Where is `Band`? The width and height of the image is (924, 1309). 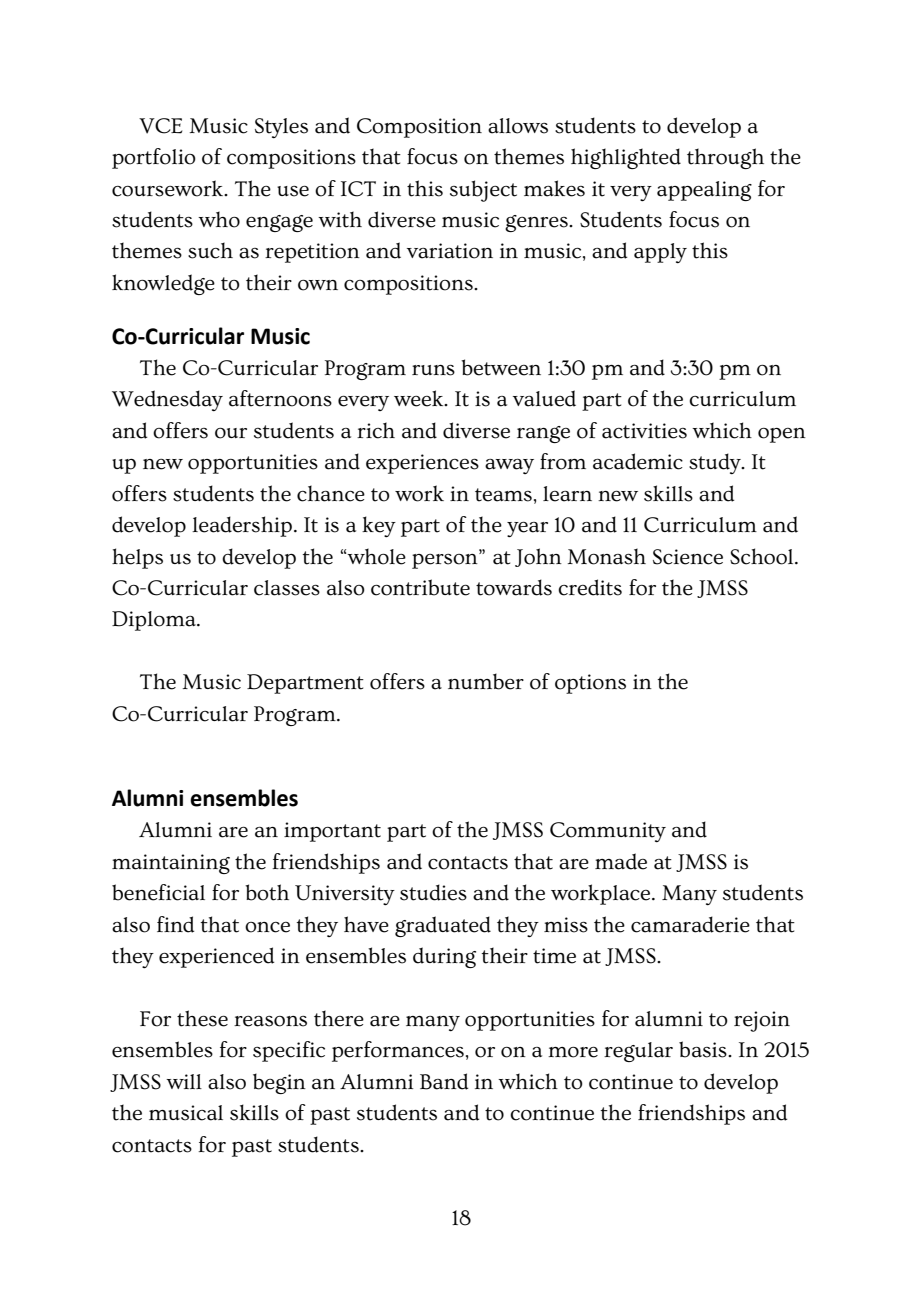
Band is located at coordinates (444, 1081).
